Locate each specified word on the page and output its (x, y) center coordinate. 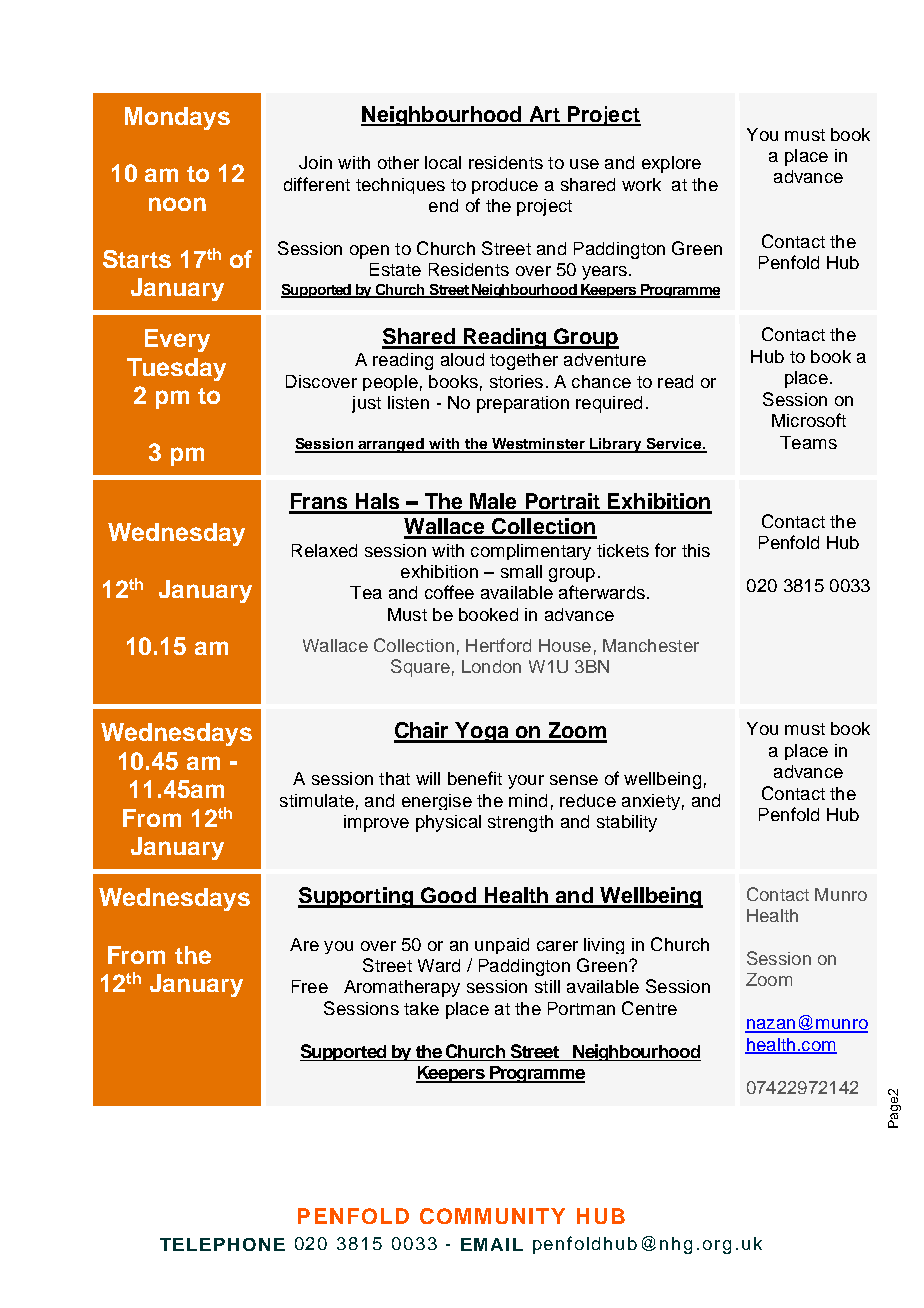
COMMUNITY (492, 1216)
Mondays (177, 118)
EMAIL (492, 1244)
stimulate (317, 800)
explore (671, 164)
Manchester (651, 645)
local (443, 162)
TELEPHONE (222, 1244)
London (491, 666)
